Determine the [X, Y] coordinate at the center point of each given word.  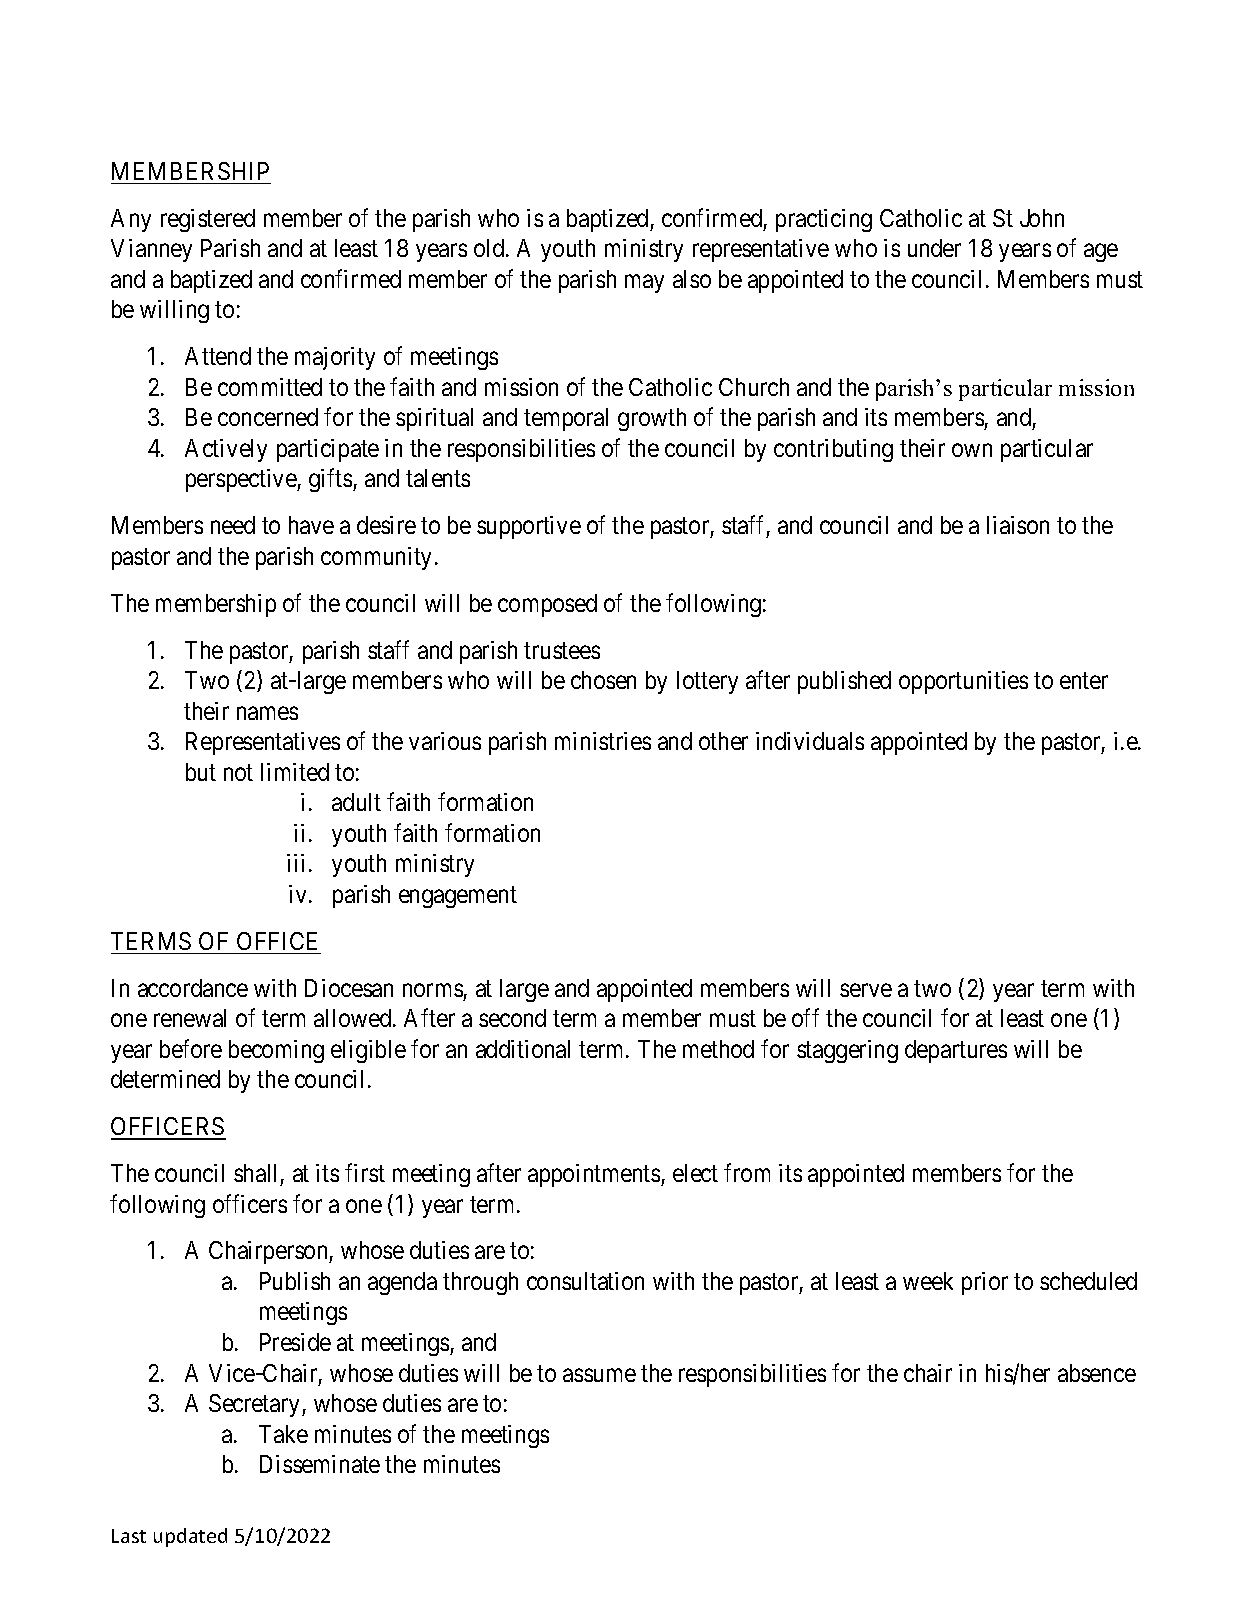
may [644, 284]
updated [190, 1537]
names [267, 713]
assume [599, 1375]
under [934, 248]
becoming [276, 1051]
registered [208, 220]
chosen [603, 680]
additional [523, 1049]
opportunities [963, 682]
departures [956, 1051]
